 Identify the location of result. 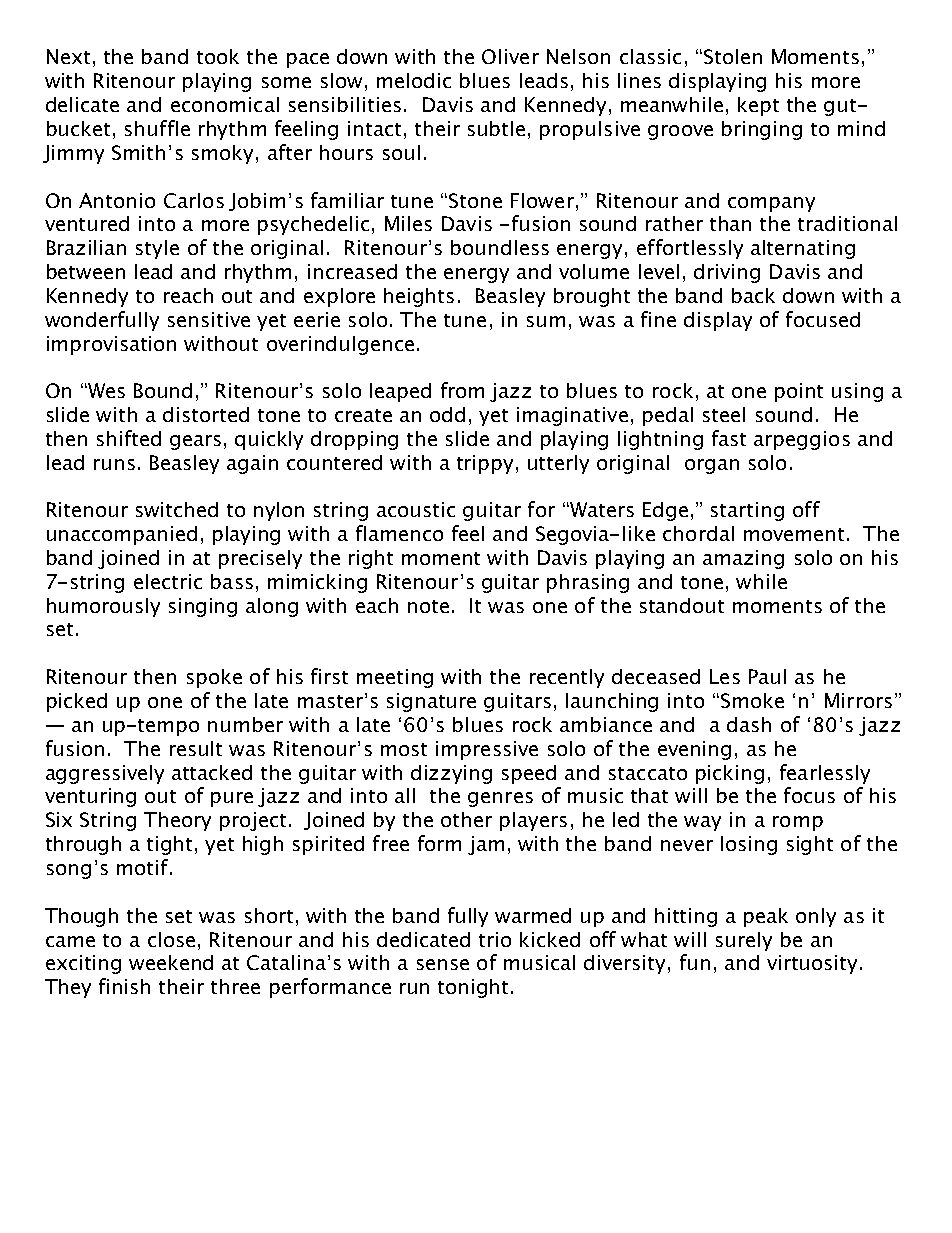
(196, 748).
